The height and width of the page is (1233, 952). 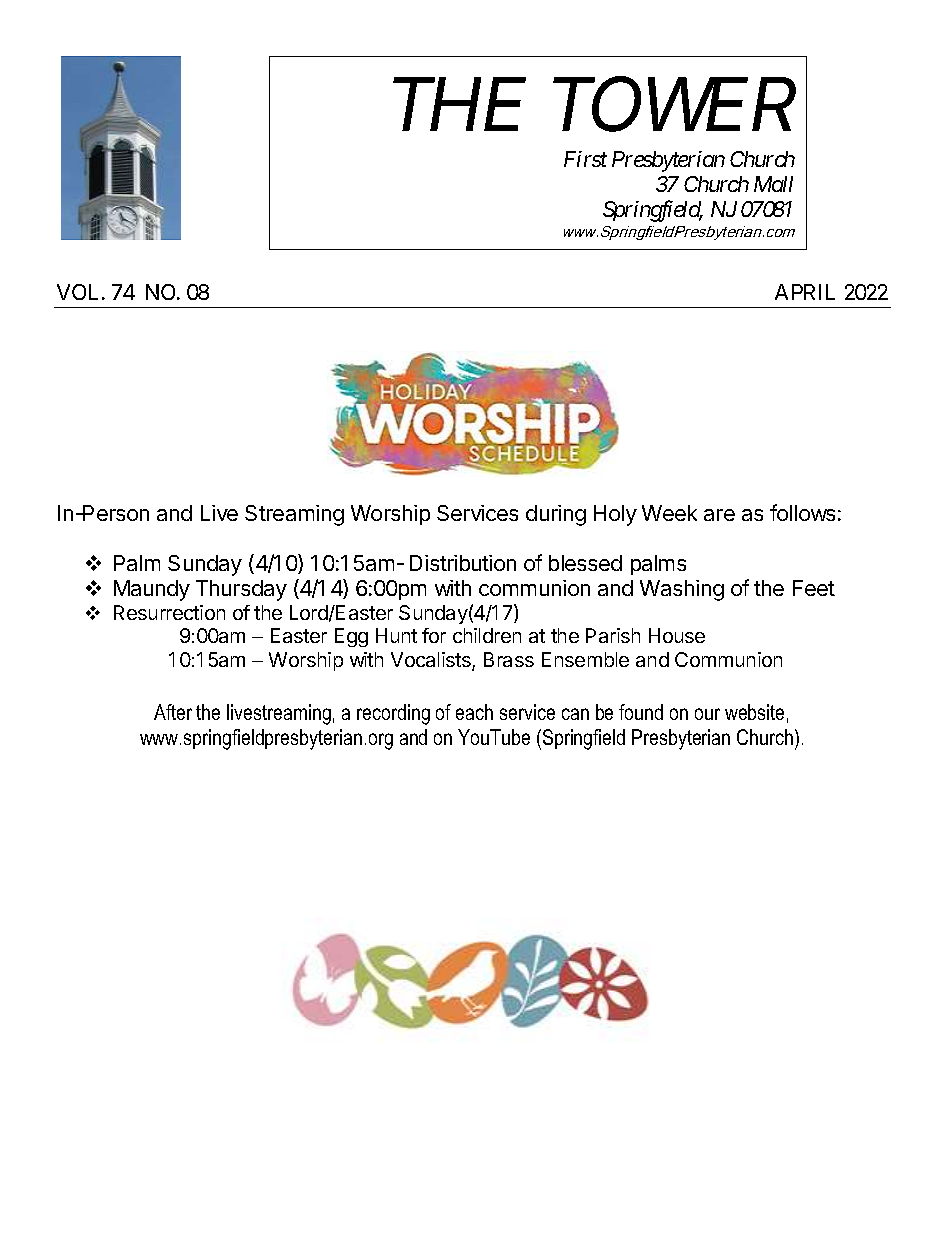 What do you see at coordinates (669, 513) in the page?
I see `Week` at bounding box center [669, 513].
